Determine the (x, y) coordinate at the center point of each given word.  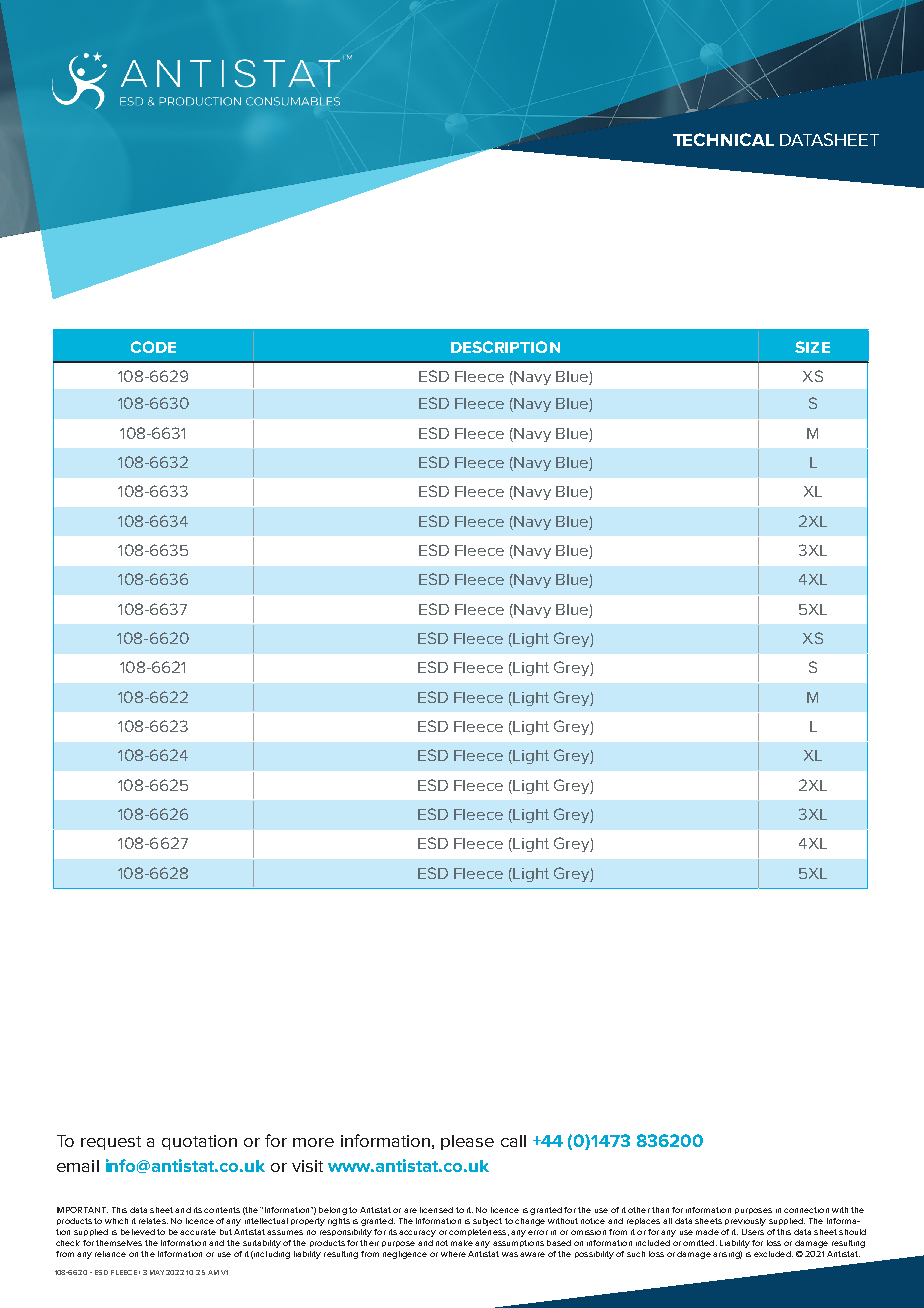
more (313, 1142)
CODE (153, 347)
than (660, 1210)
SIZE (812, 347)
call (513, 1141)
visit (307, 1166)
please (467, 1142)
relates (153, 1221)
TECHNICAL (723, 139)
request (111, 1143)
